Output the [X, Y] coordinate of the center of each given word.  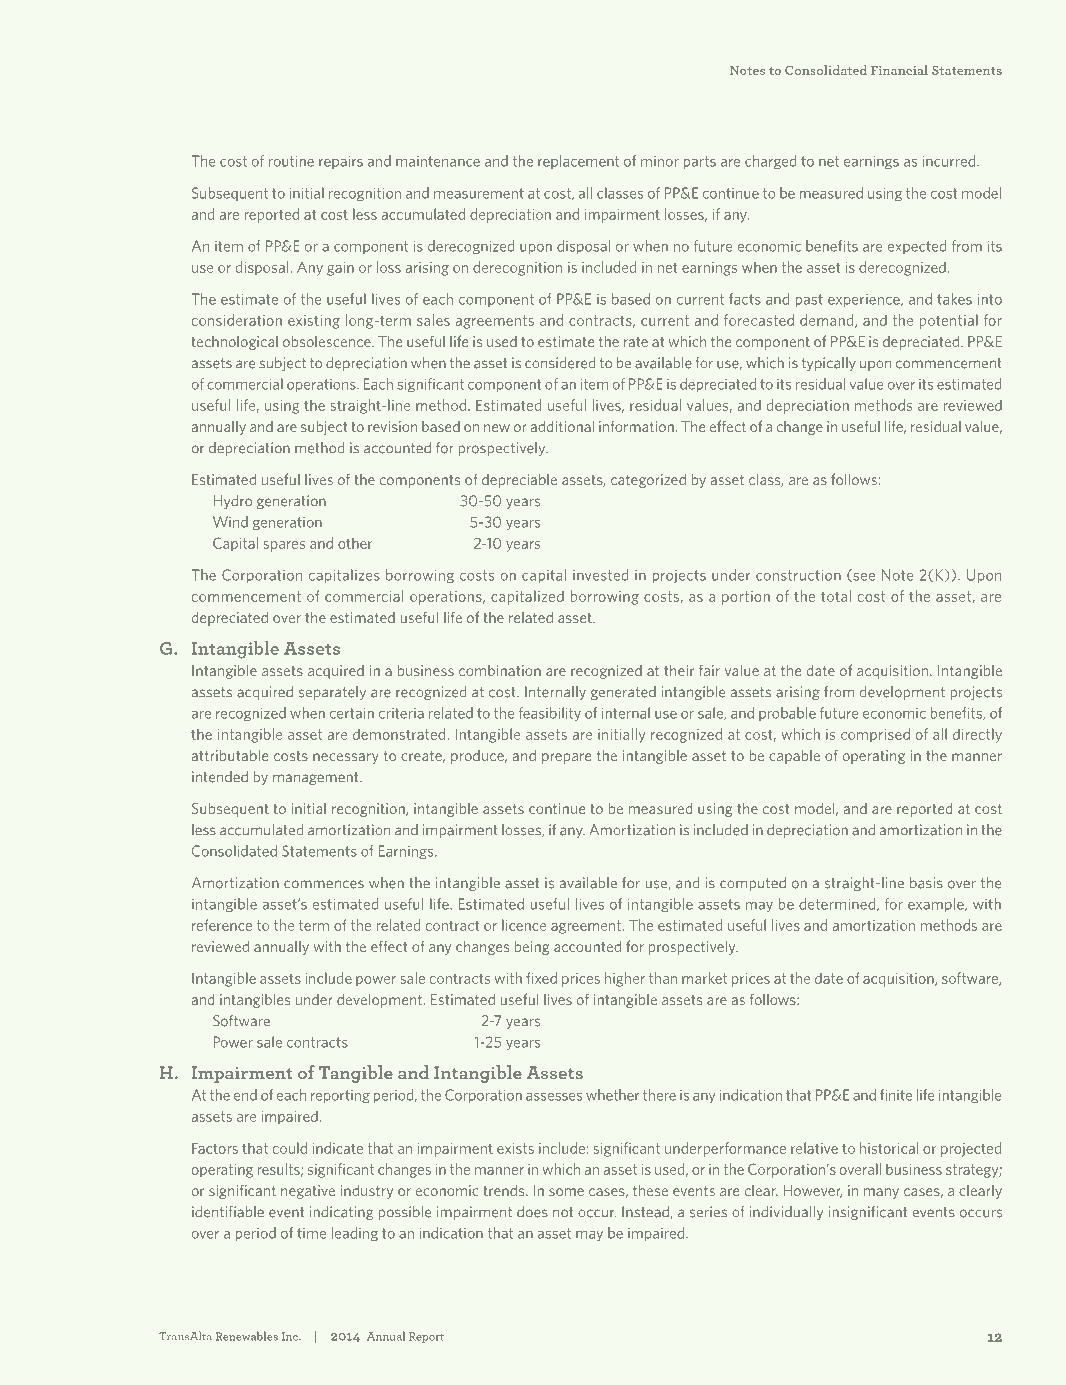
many [881, 1193]
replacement [578, 162]
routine [291, 161]
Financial [899, 70]
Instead [646, 1212]
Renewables [247, 1336]
